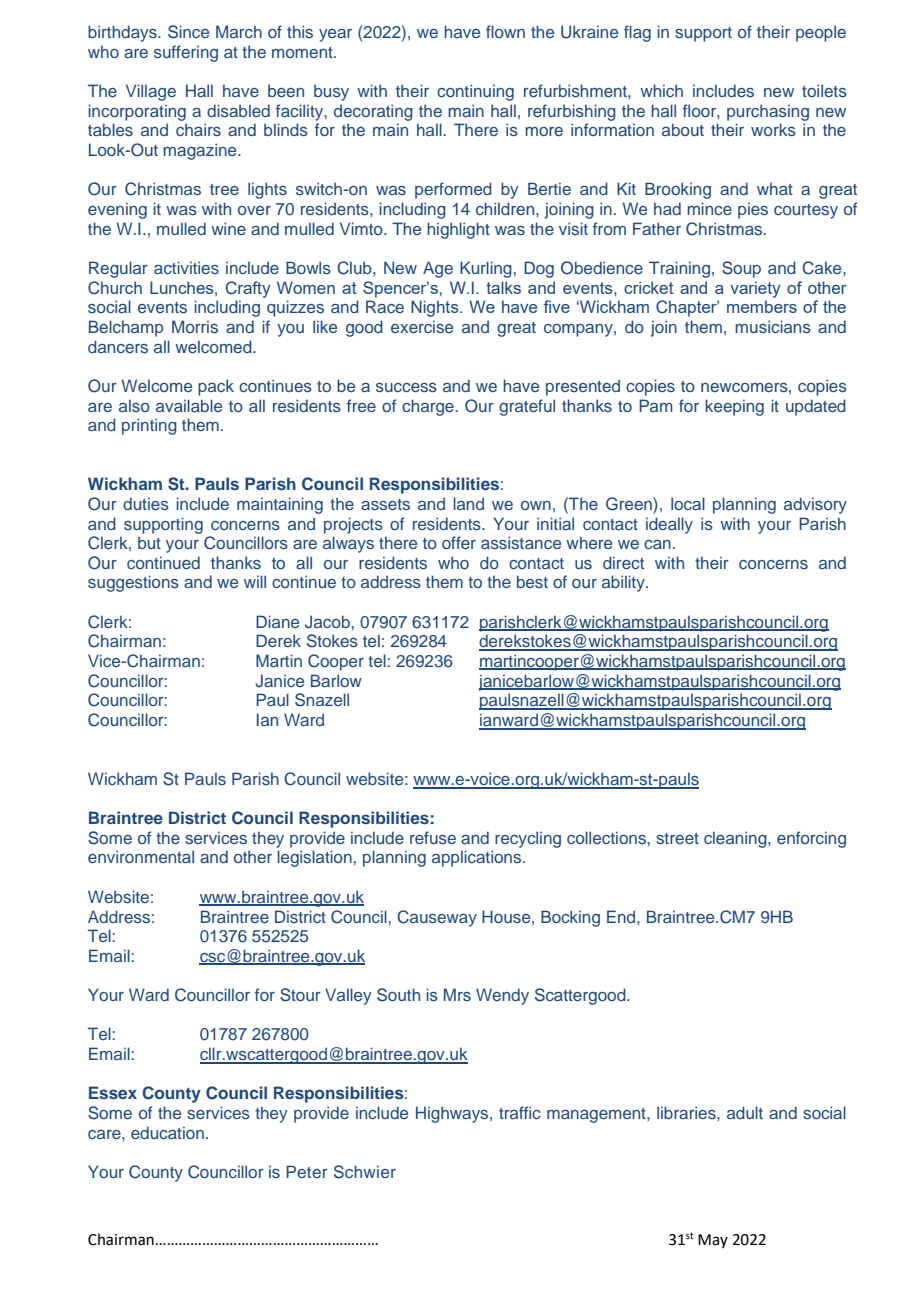 Image resolution: width=924 pixels, height=1308 pixels. What do you see at coordinates (186, 53) in the screenshot?
I see `suffering` at bounding box center [186, 53].
